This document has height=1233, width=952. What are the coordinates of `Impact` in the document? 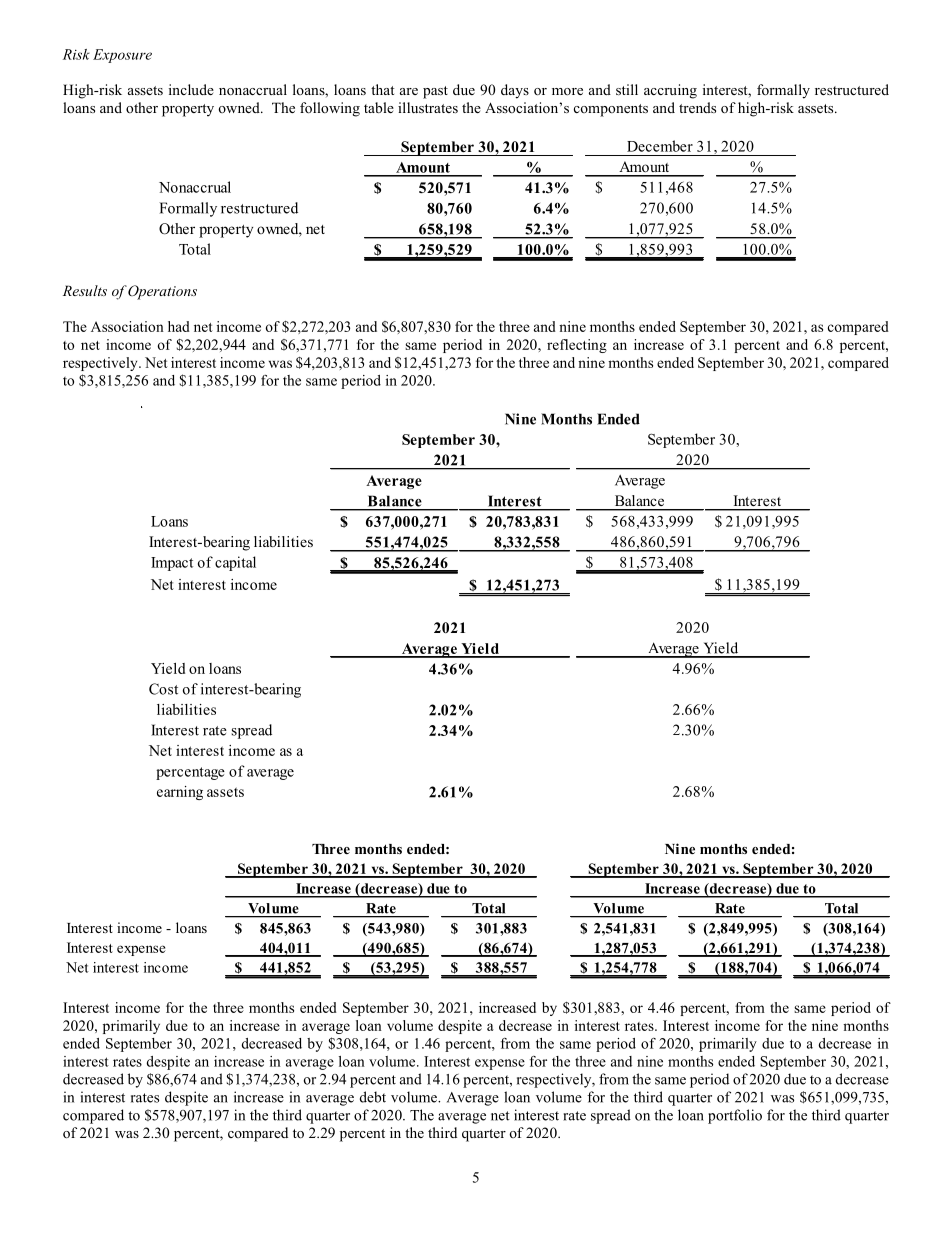 It's located at (172, 564).
